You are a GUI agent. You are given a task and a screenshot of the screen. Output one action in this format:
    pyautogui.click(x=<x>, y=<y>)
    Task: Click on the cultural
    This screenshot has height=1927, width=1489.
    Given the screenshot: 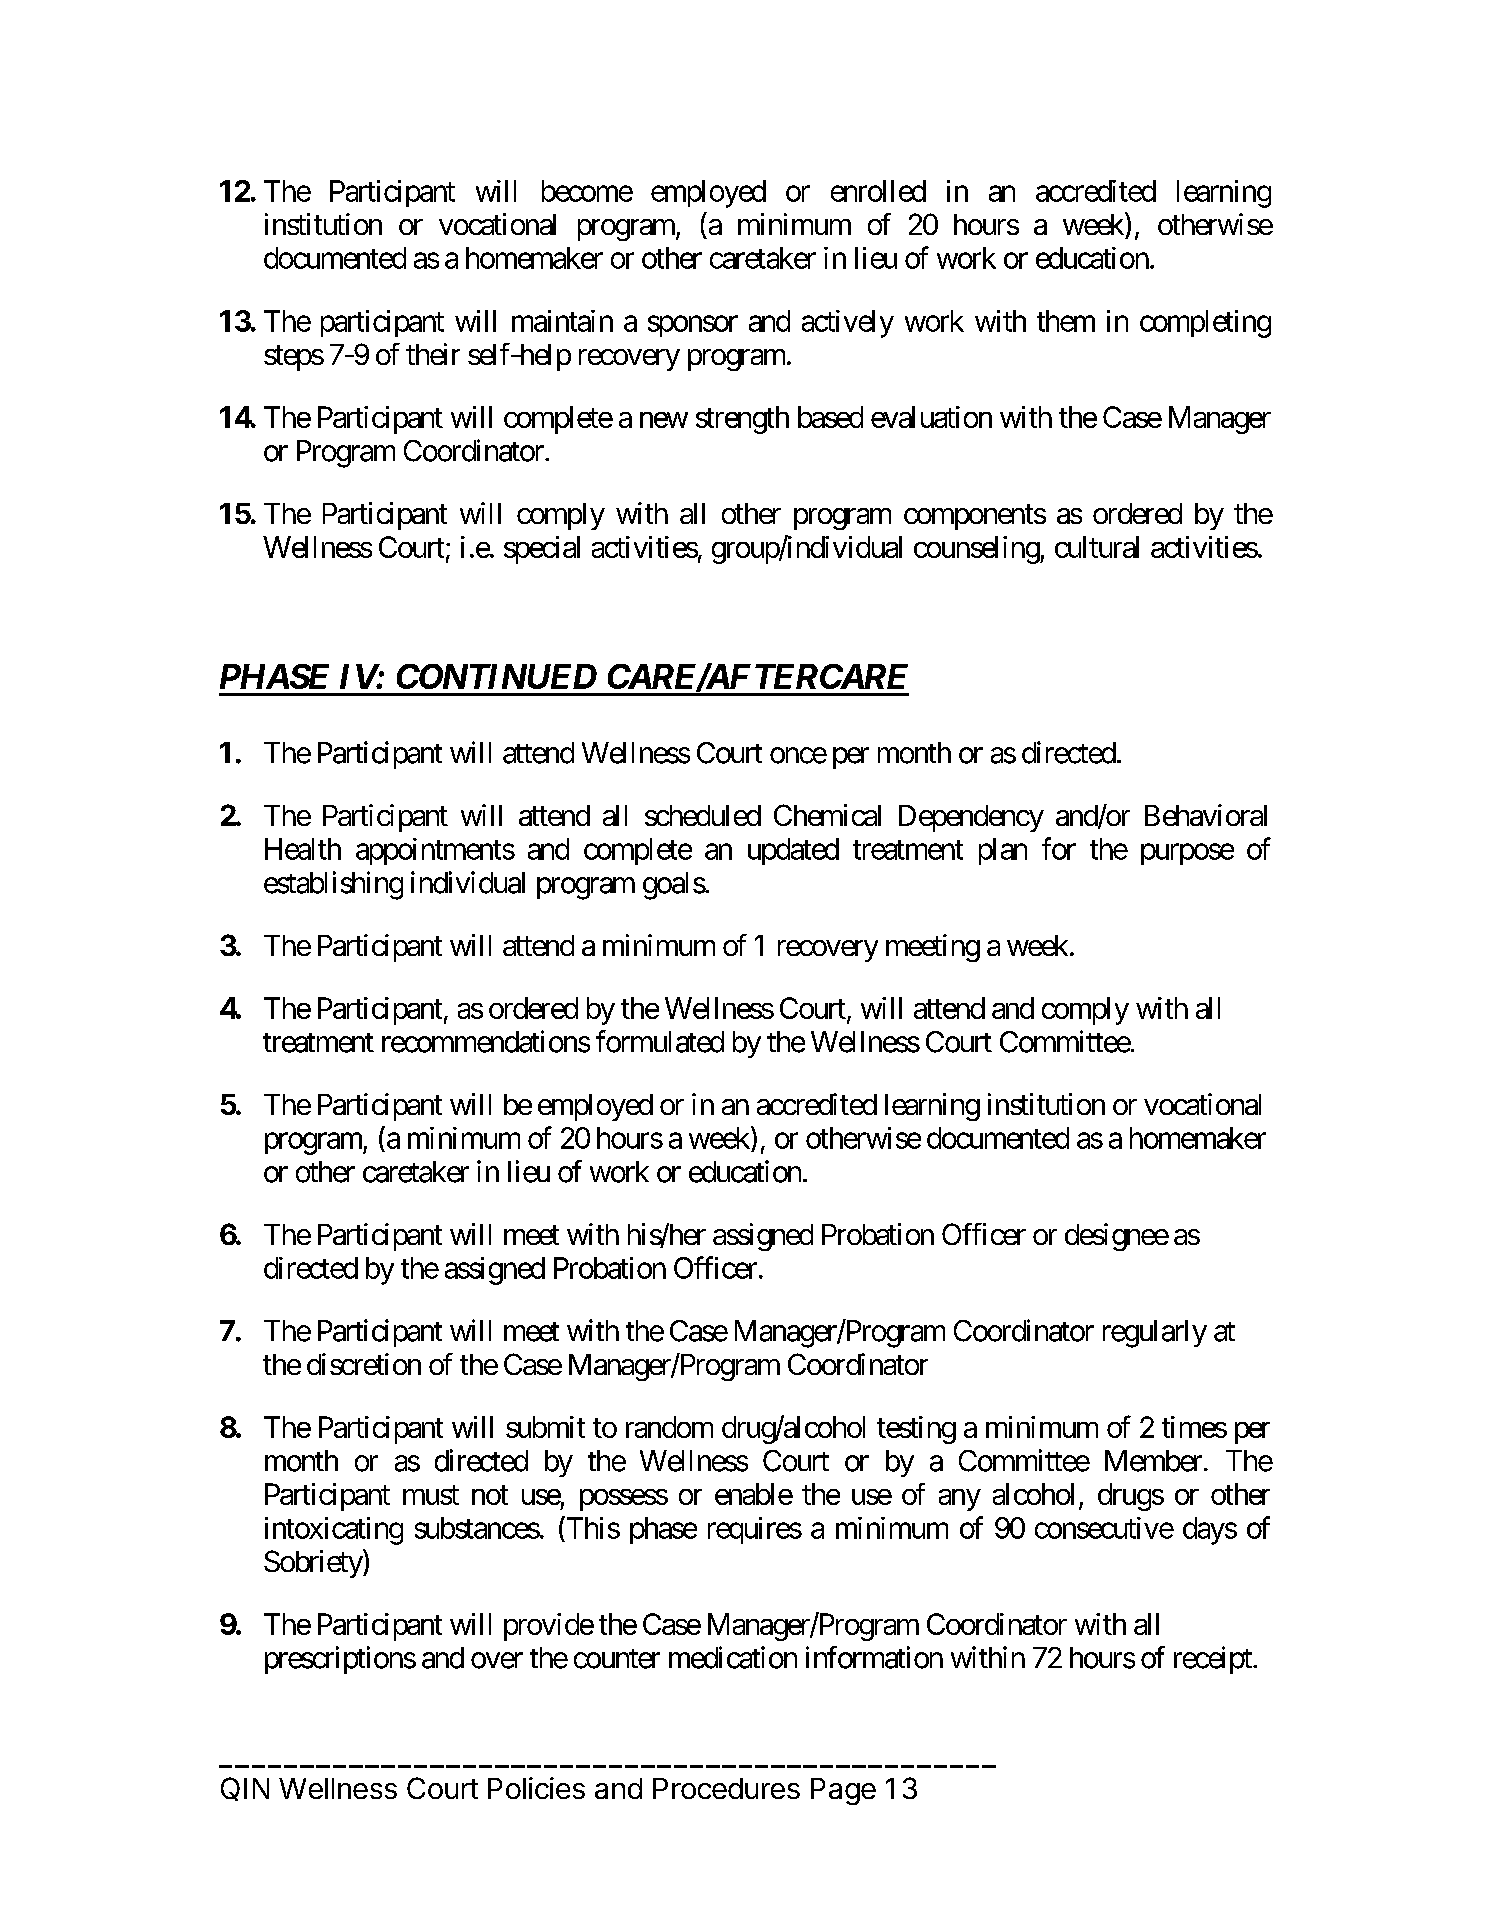 What is the action you would take?
    pyautogui.click(x=1097, y=547)
